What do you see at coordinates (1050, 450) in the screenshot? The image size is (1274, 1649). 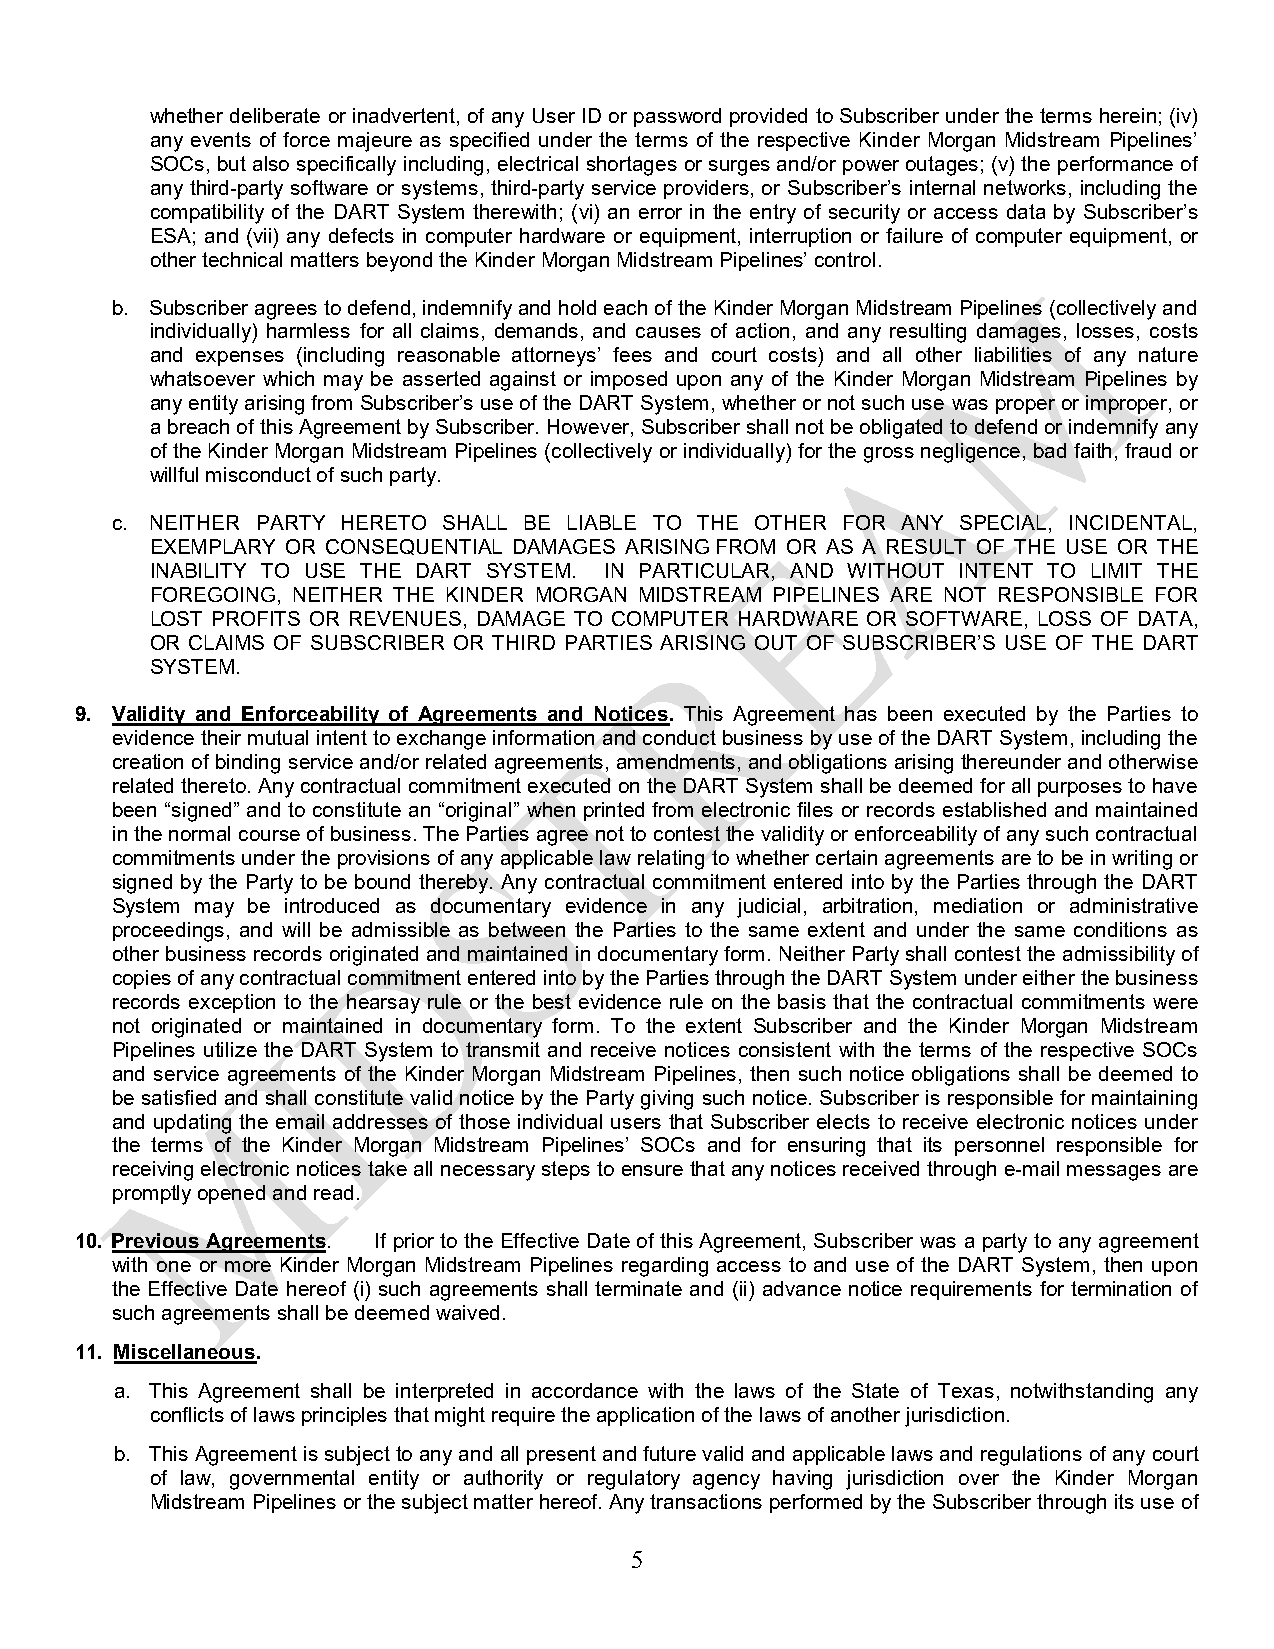 I see `bad` at bounding box center [1050, 450].
